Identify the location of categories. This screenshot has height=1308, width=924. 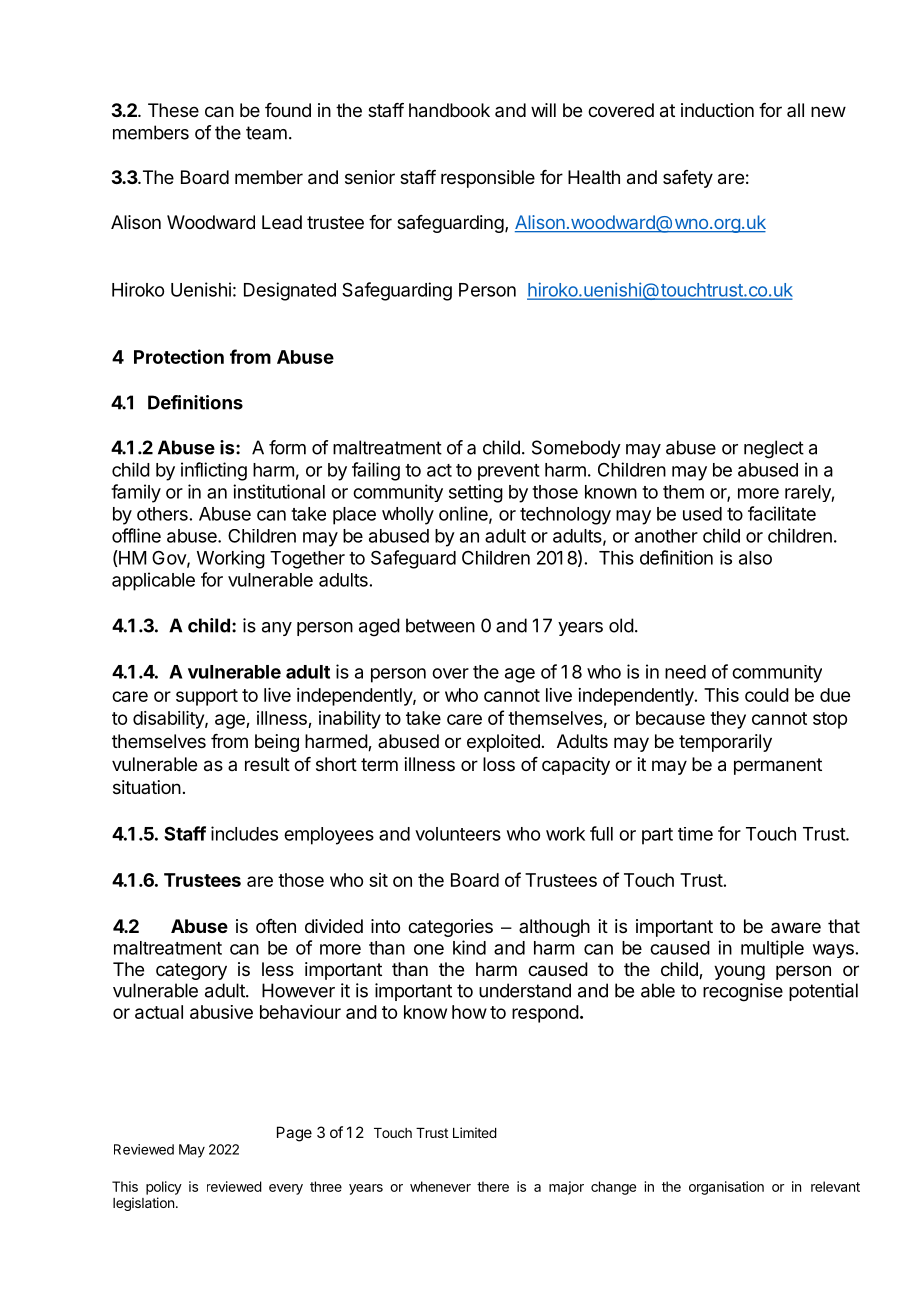
(450, 928).
